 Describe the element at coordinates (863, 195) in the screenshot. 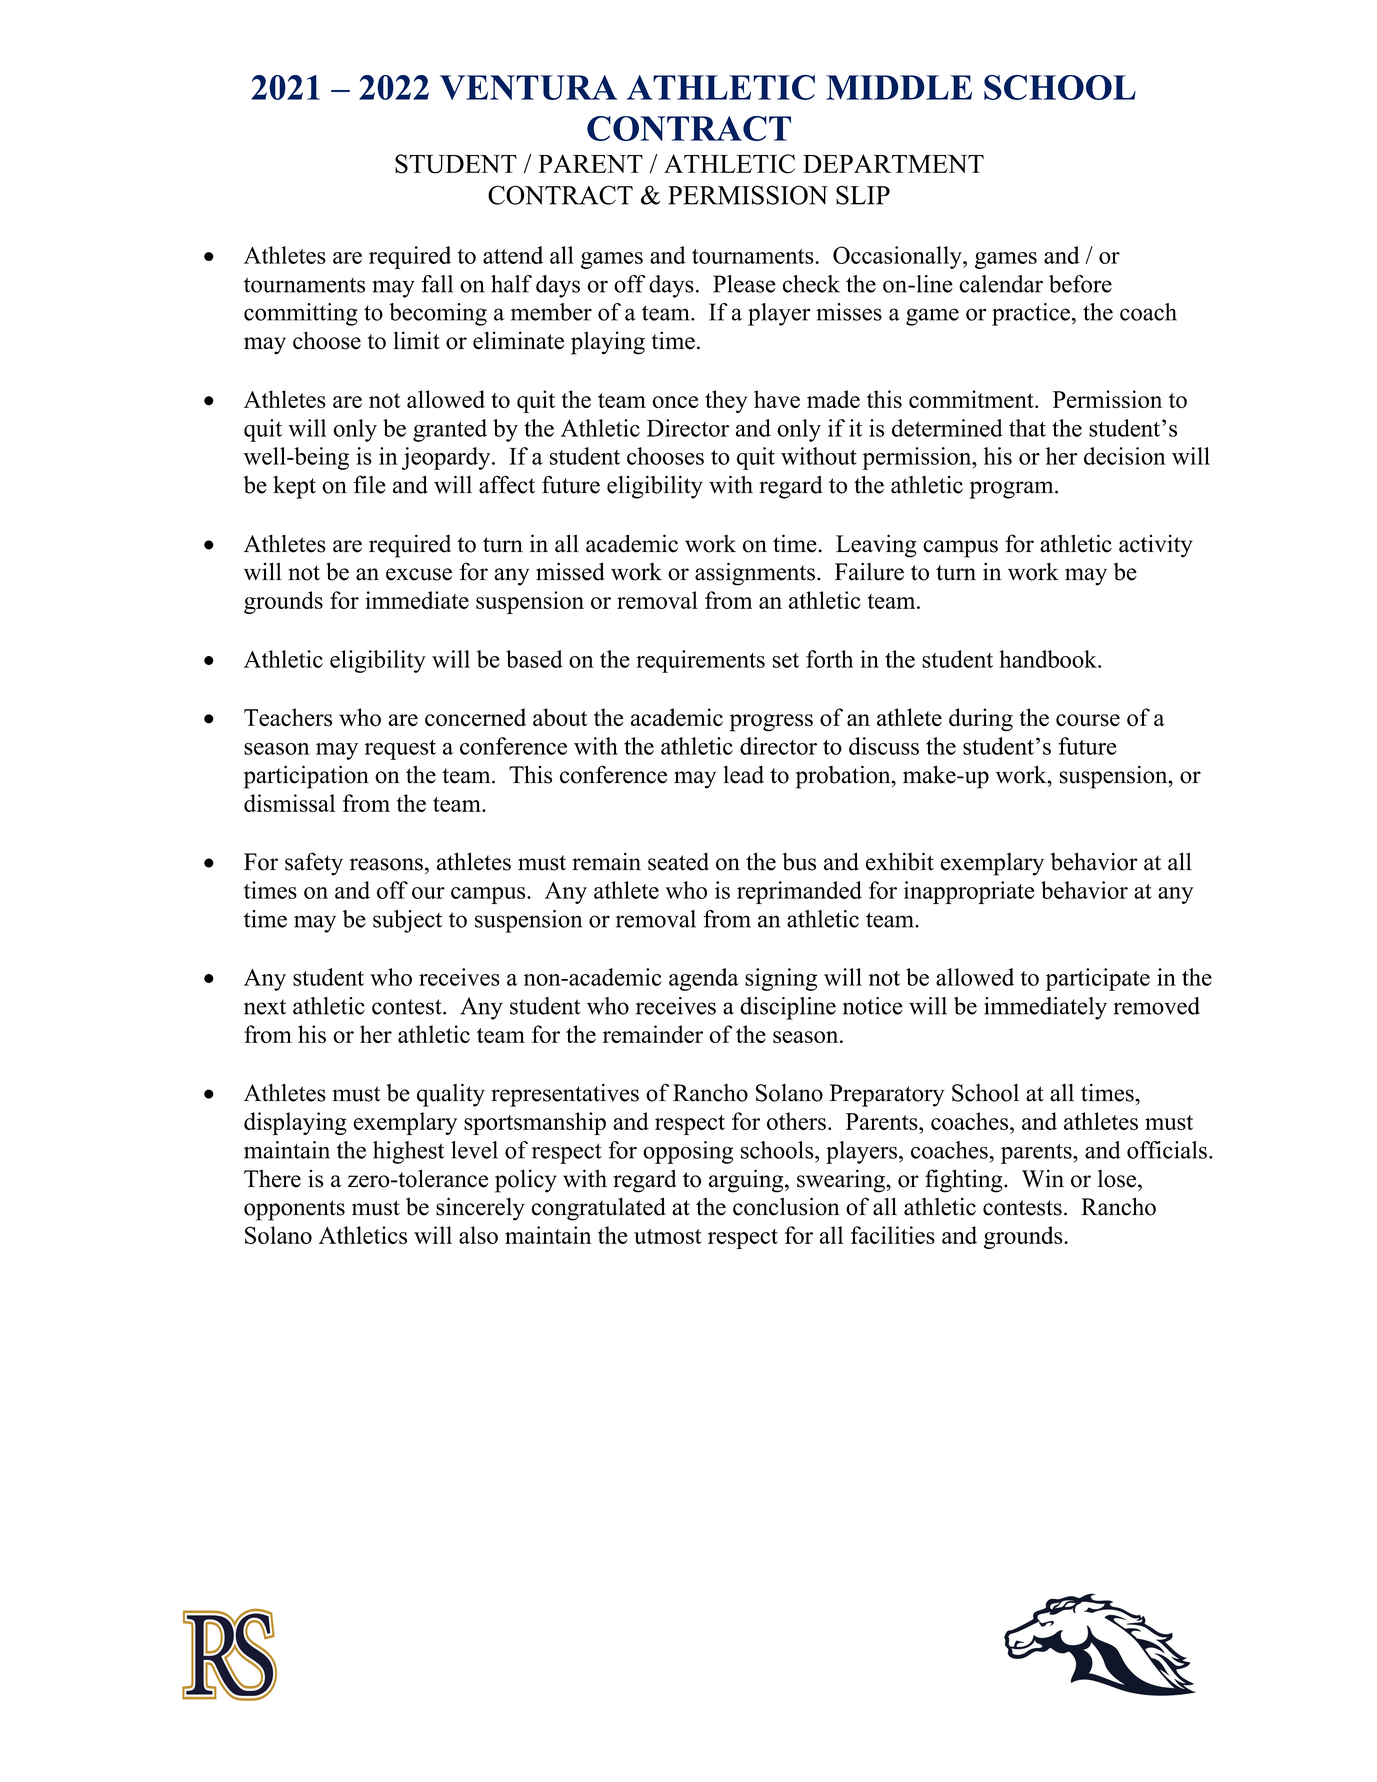

I see `SLIP` at that location.
